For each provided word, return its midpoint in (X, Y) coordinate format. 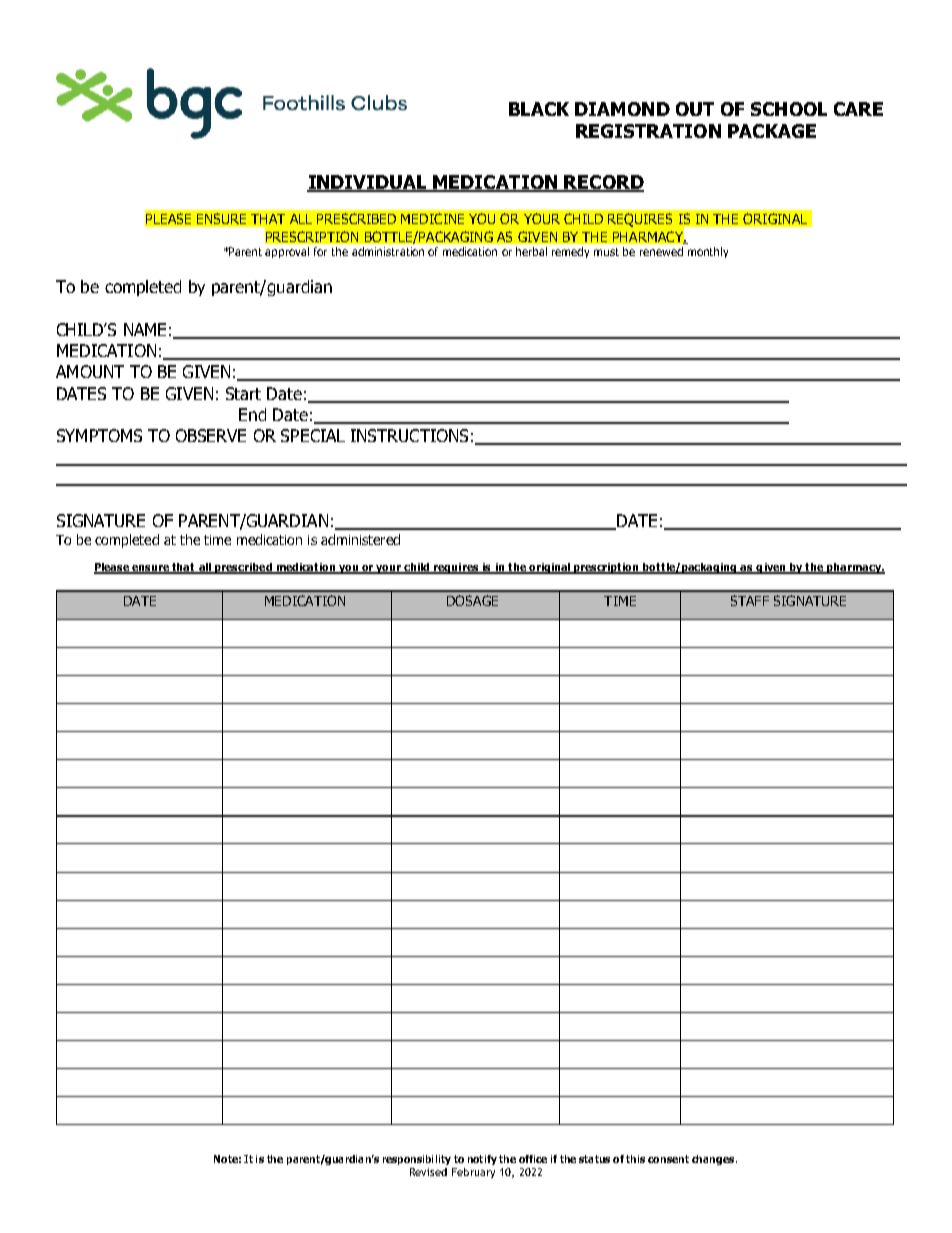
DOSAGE (472, 600)
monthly (708, 252)
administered (360, 539)
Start (243, 393)
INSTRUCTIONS (409, 435)
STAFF (750, 600)
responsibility (417, 1160)
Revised (428, 1172)
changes (714, 1160)
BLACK (539, 109)
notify (482, 1160)
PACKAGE (772, 131)
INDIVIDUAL (368, 183)
